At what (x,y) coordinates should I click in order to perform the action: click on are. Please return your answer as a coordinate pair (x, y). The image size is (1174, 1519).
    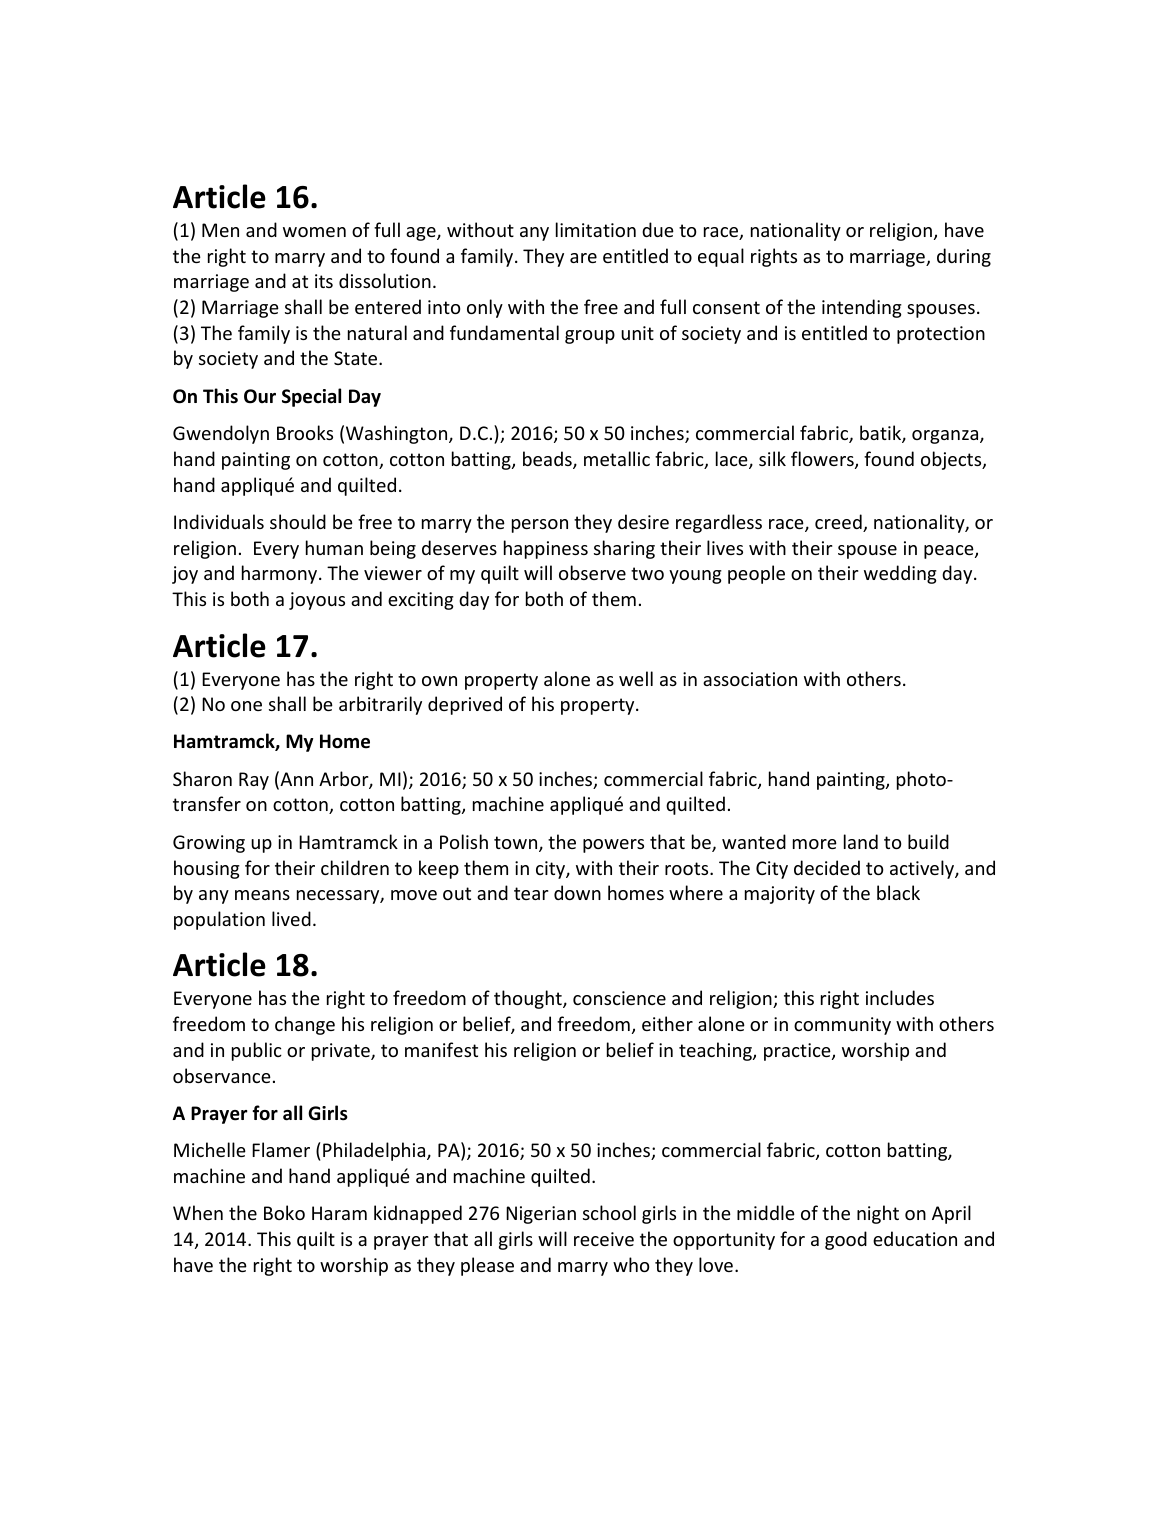
    Looking at the image, I should click on (583, 258).
